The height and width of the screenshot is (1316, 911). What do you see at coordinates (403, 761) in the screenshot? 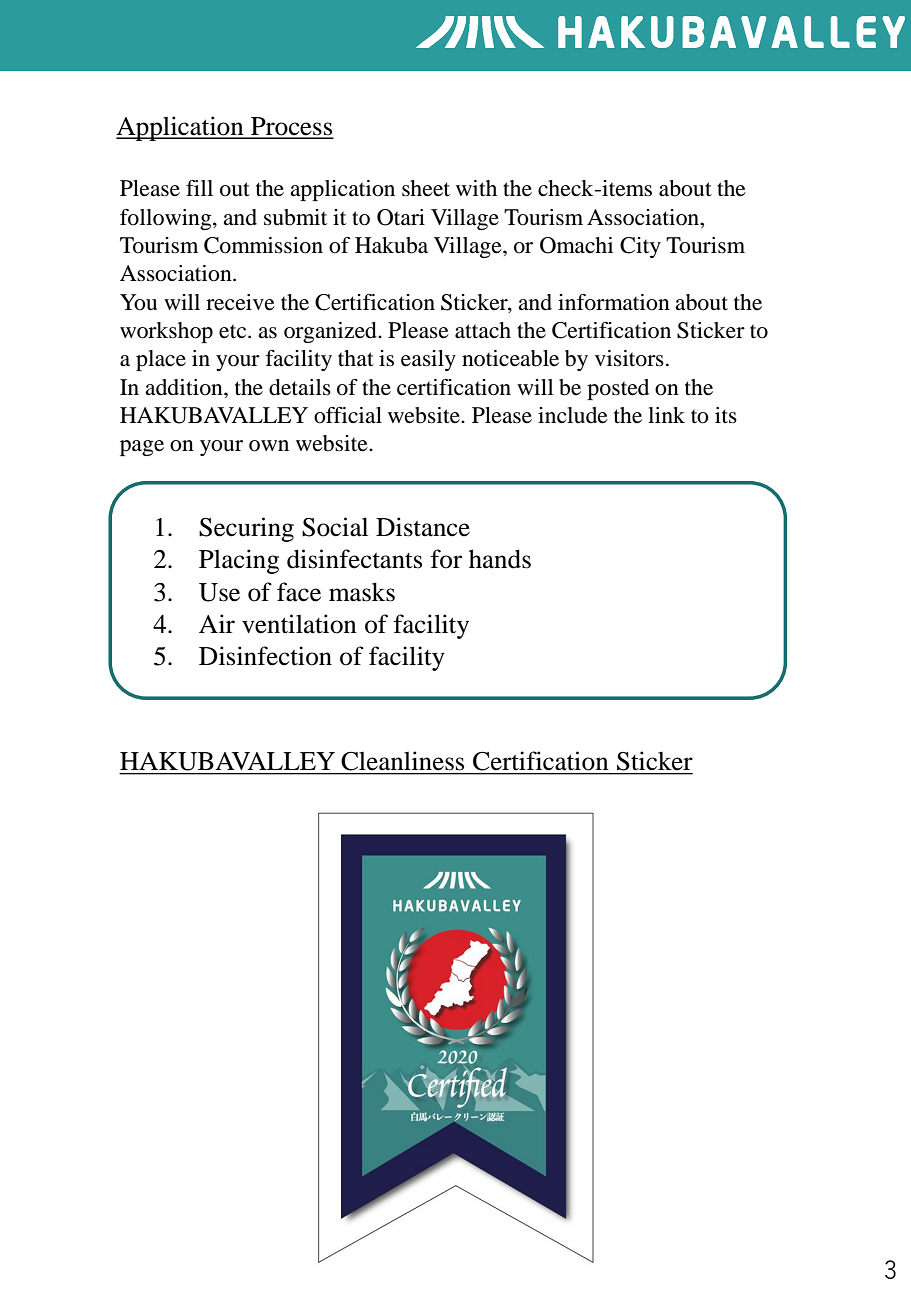
I see `Cleanliness` at bounding box center [403, 761].
